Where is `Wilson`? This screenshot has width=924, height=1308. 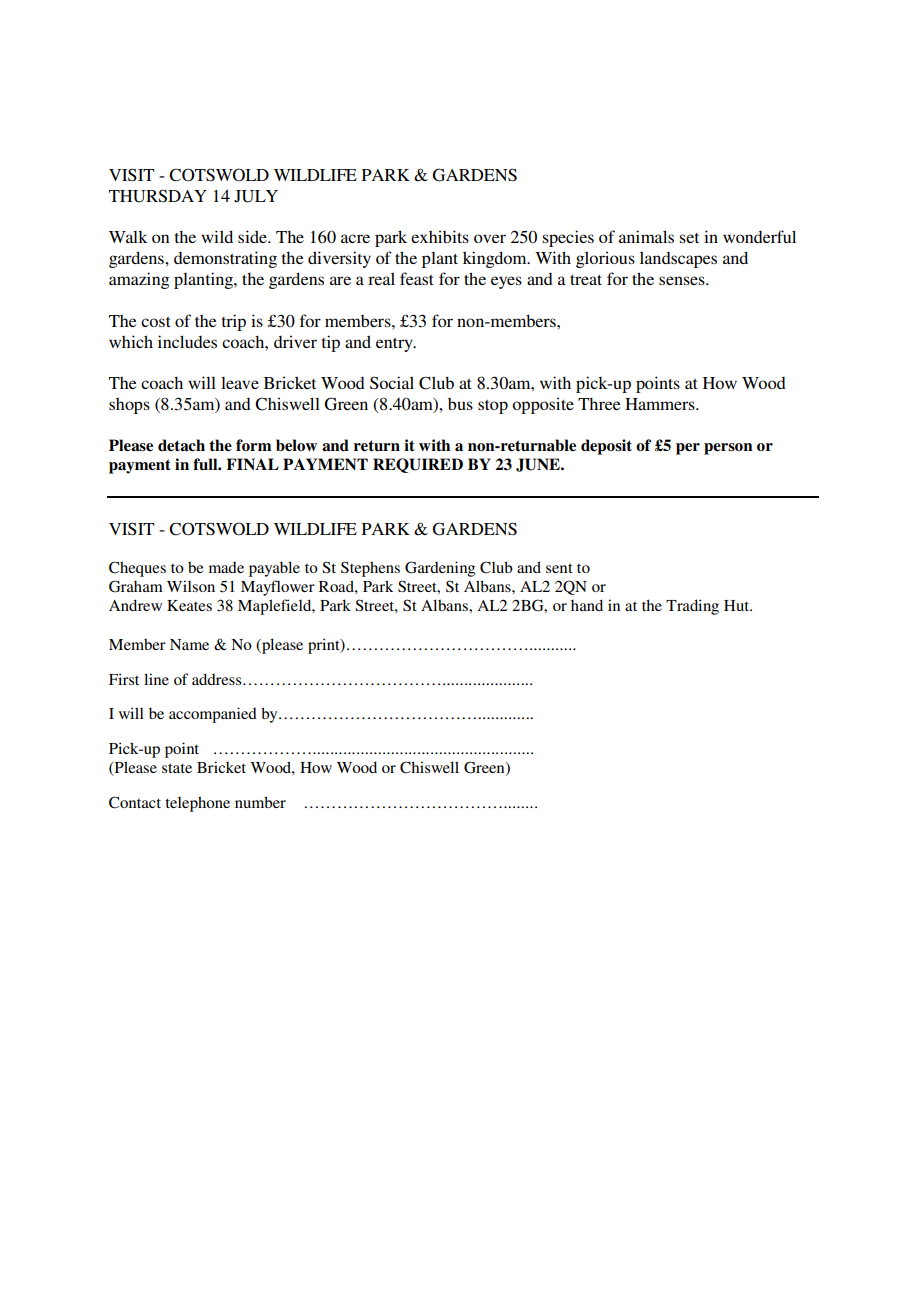
Wilson is located at coordinates (191, 586).
